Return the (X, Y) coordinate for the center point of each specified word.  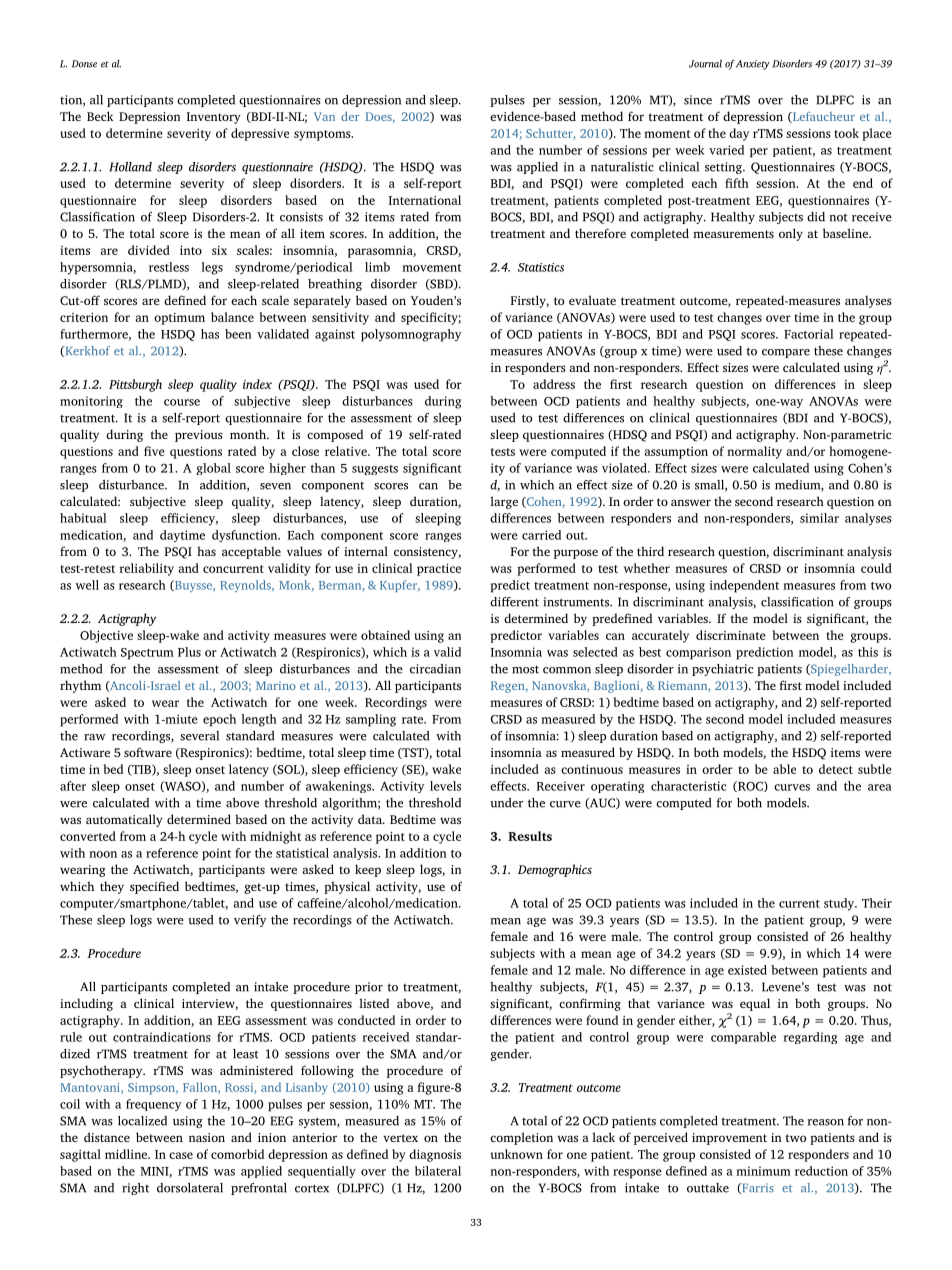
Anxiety (753, 65)
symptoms (323, 135)
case (181, 1155)
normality (754, 452)
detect (836, 769)
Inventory (214, 118)
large (504, 502)
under (506, 803)
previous (199, 436)
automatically (124, 820)
